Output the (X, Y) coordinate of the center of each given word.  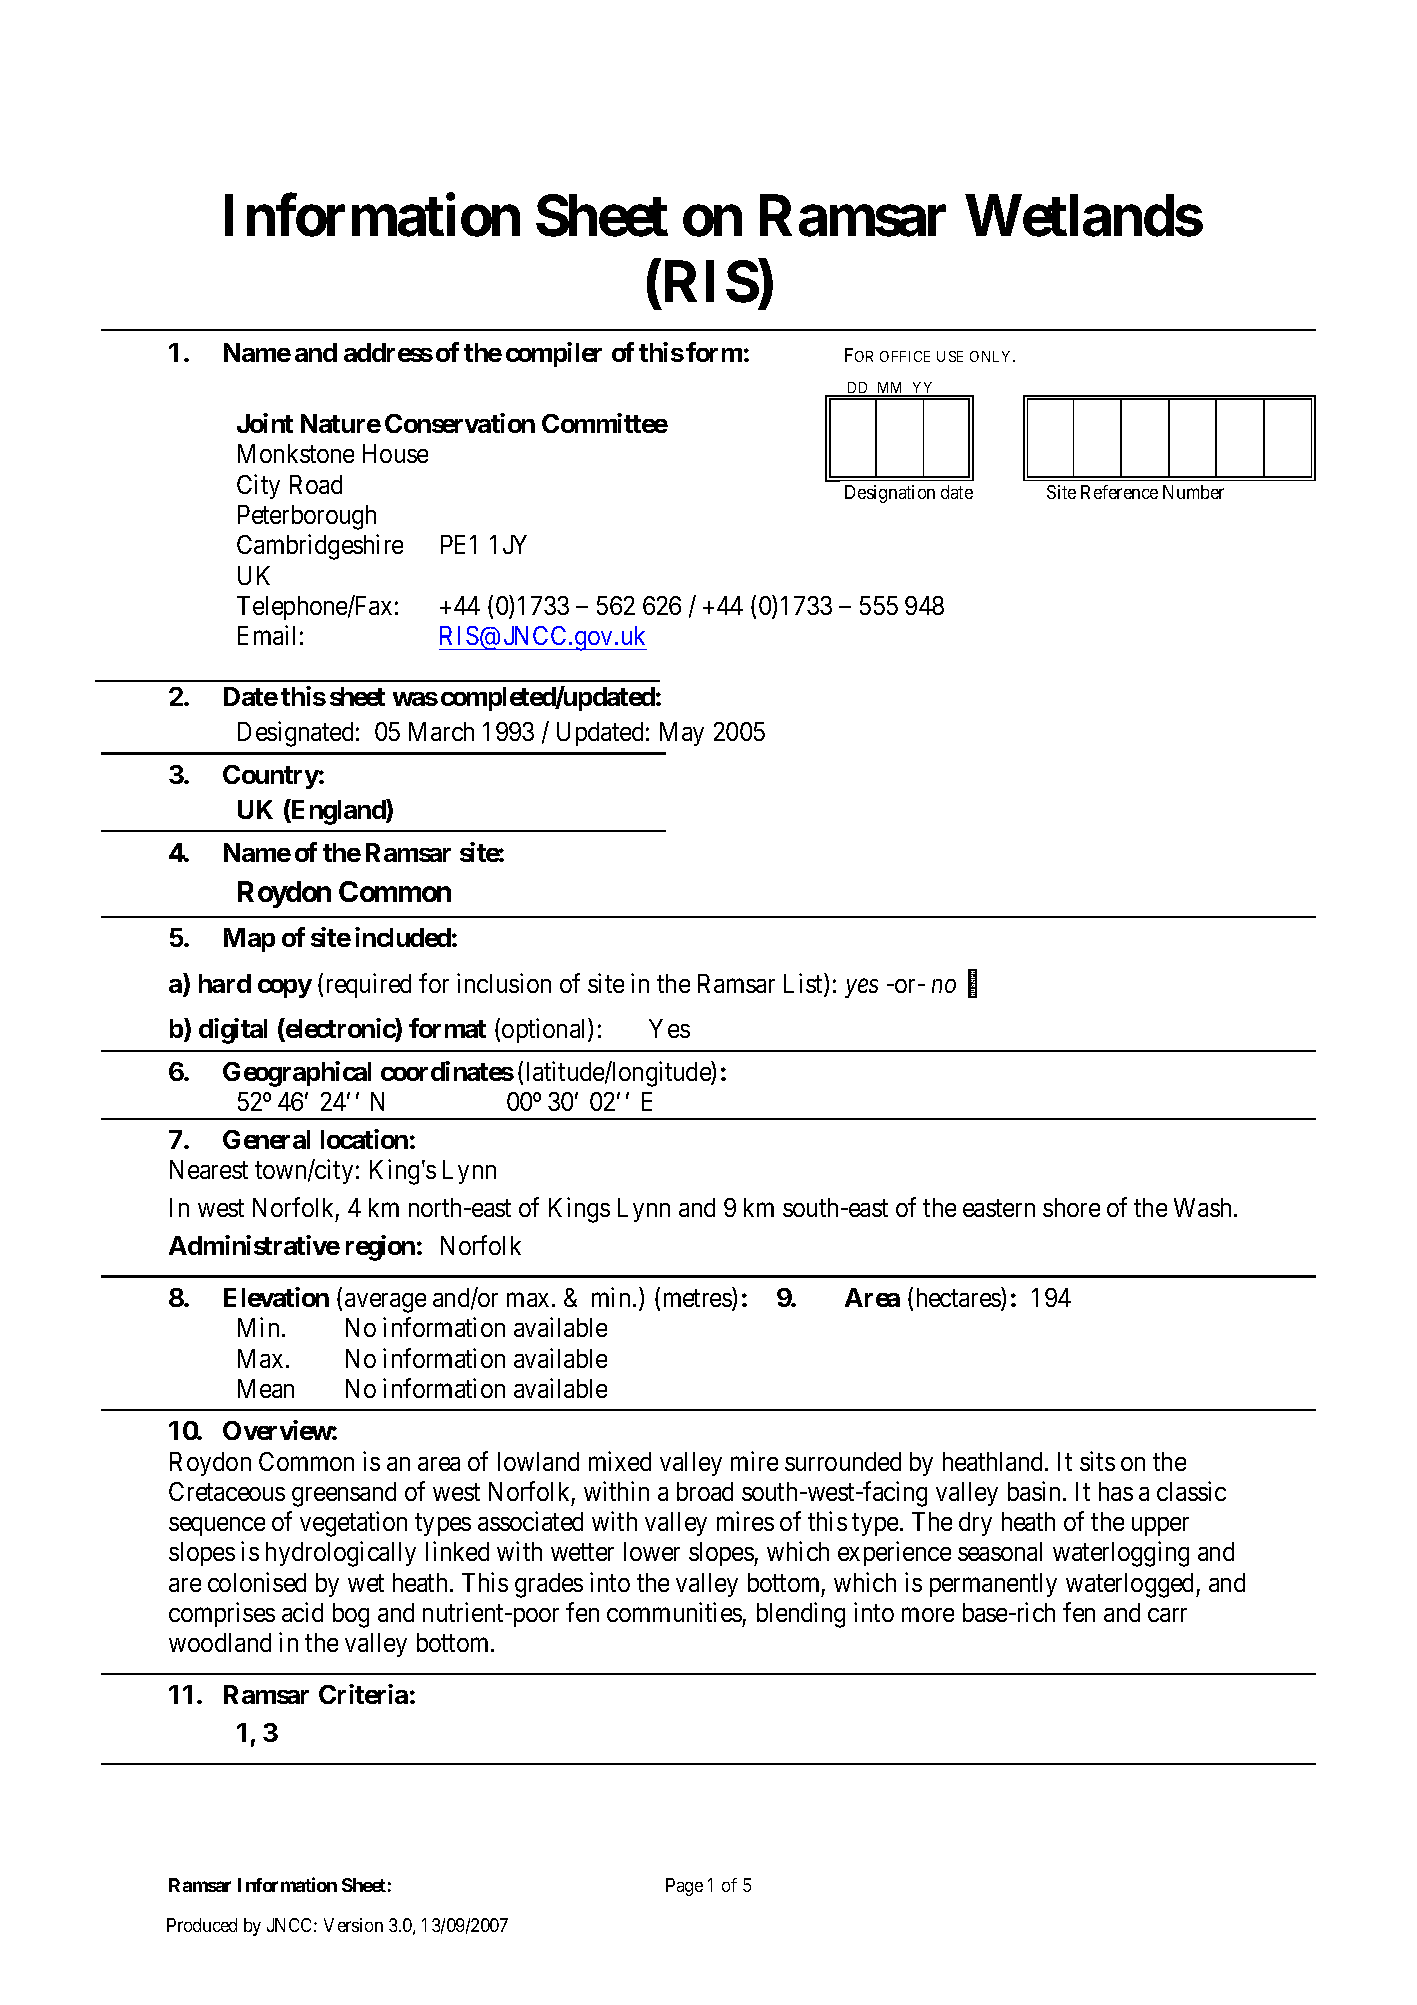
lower (652, 1551)
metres (698, 1300)
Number (1193, 492)
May (682, 734)
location (364, 1139)
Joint (265, 423)
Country (271, 777)
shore (1071, 1207)
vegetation (353, 1524)
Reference (1119, 492)
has (1116, 1491)
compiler (554, 354)
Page (684, 1887)
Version (353, 1925)
